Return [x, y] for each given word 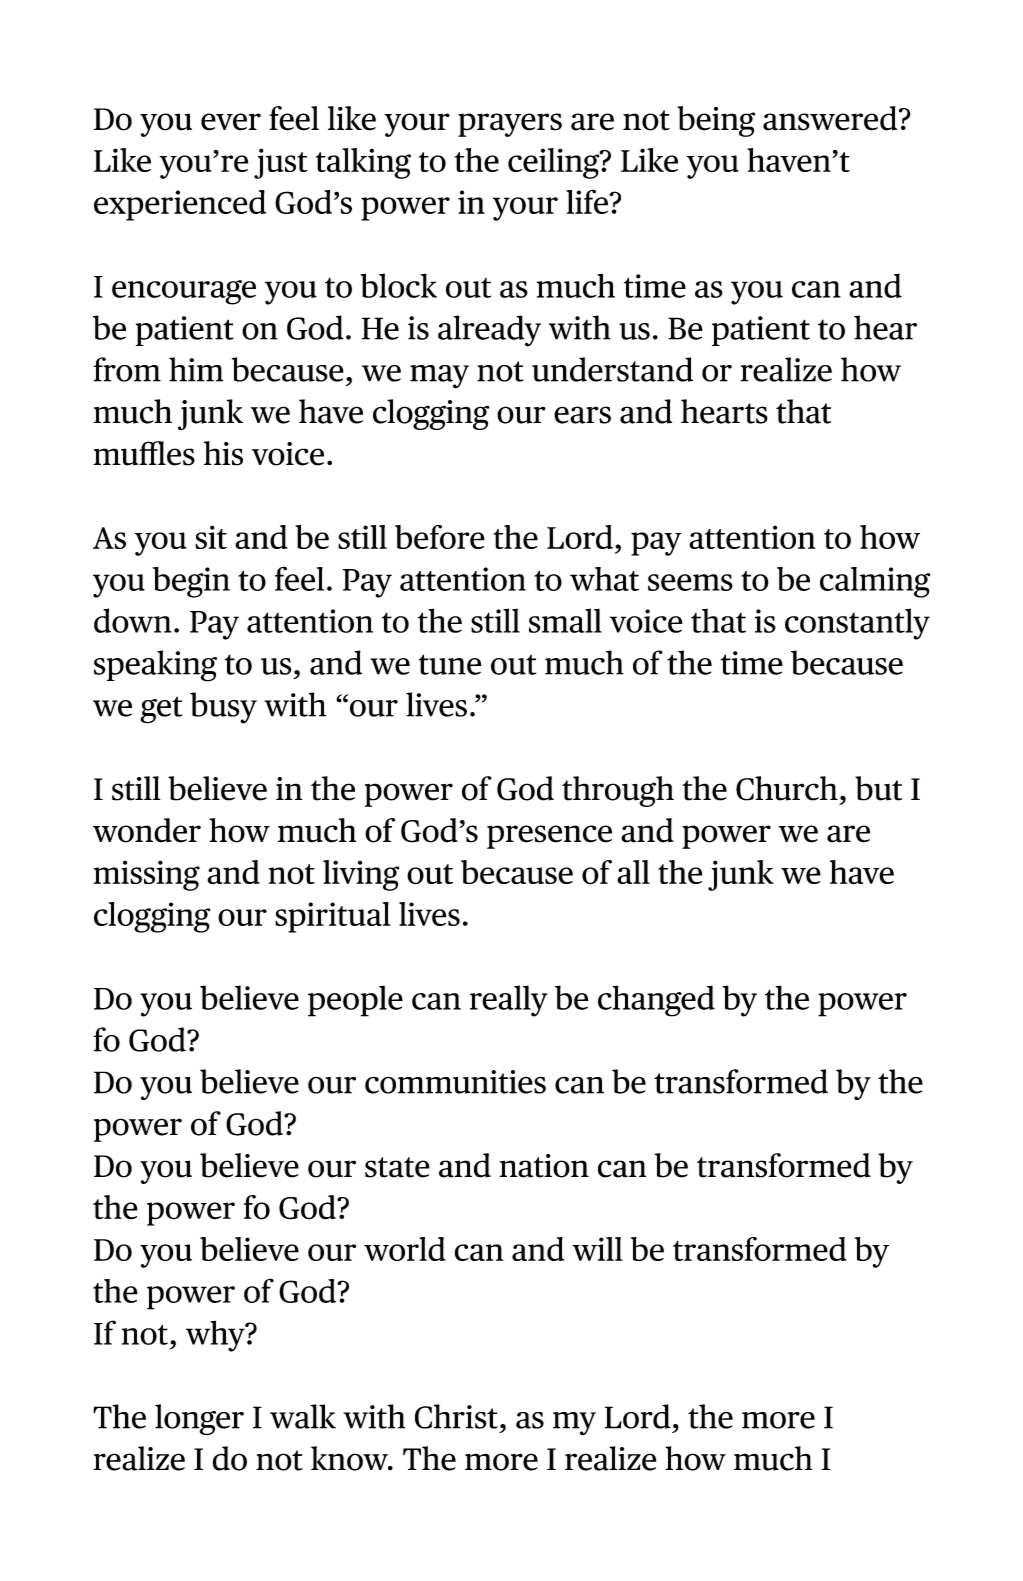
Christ [456, 1416]
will [597, 1249]
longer [199, 1420]
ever [231, 122]
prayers [510, 125]
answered [831, 118]
